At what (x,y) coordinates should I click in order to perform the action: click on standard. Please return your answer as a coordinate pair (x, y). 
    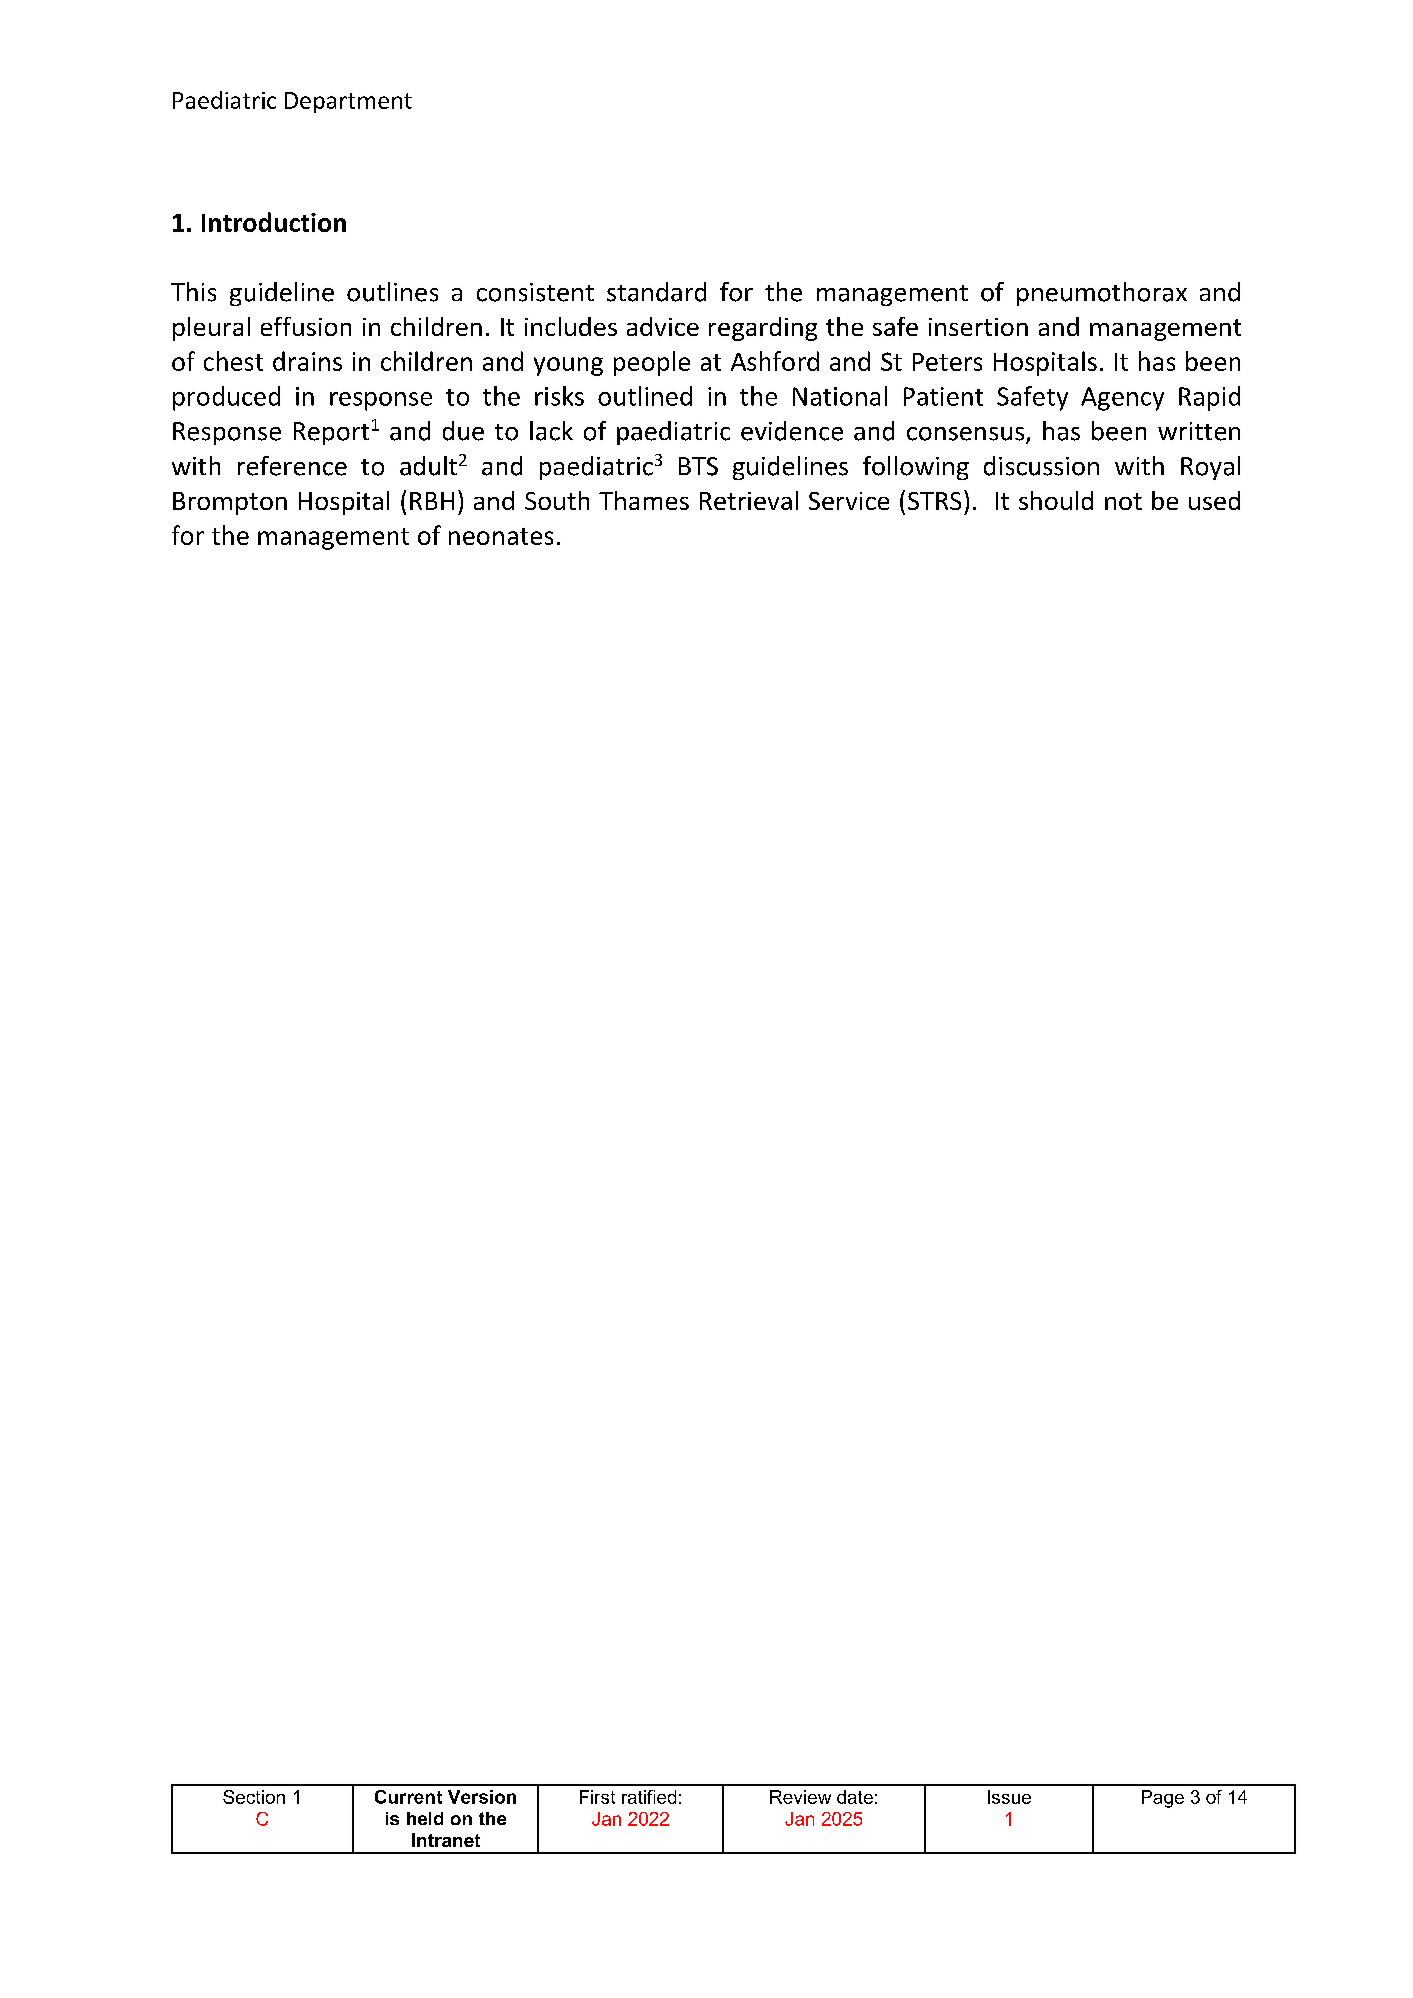
    Looking at the image, I should click on (656, 292).
